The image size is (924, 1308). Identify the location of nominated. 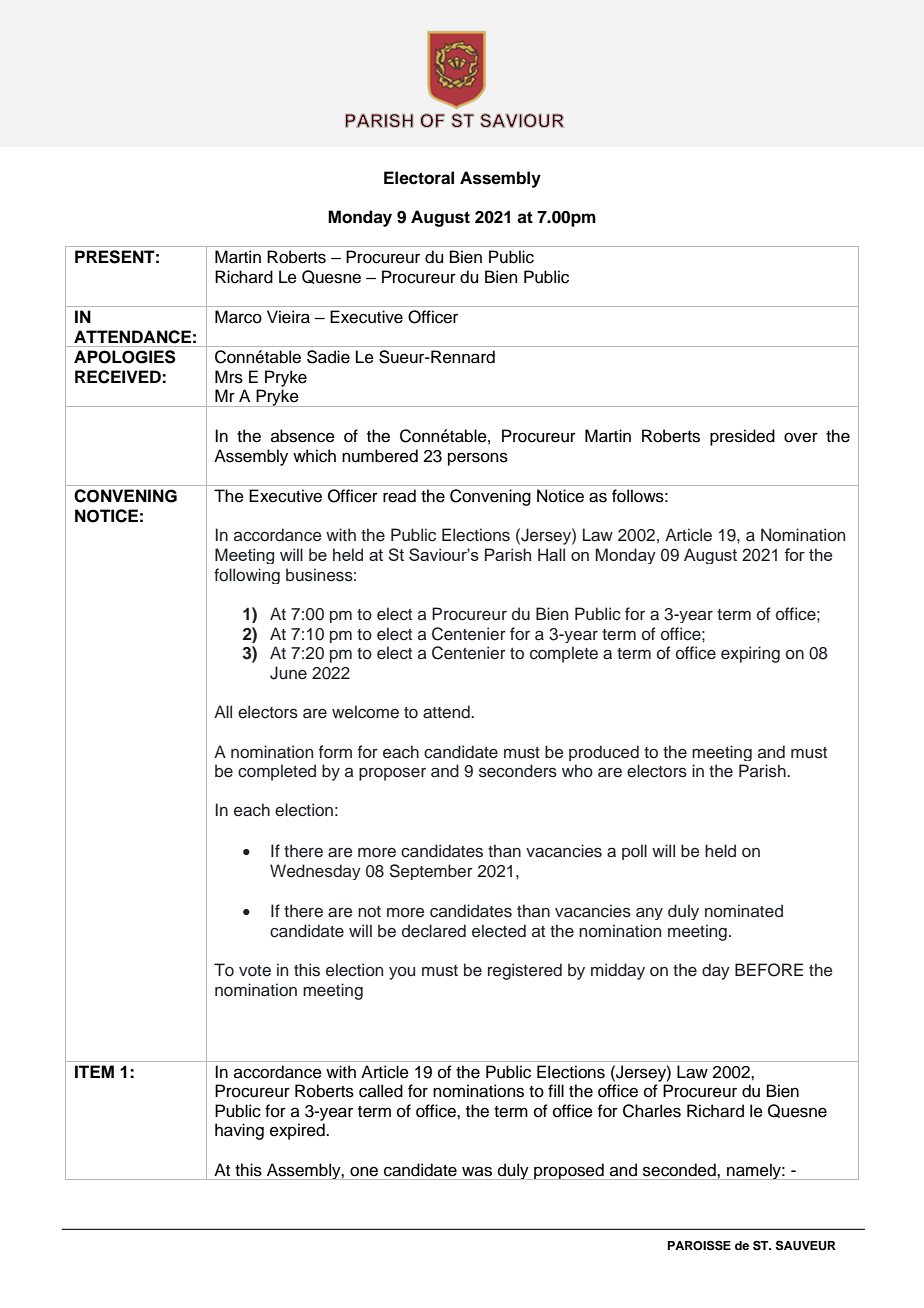
(744, 911).
